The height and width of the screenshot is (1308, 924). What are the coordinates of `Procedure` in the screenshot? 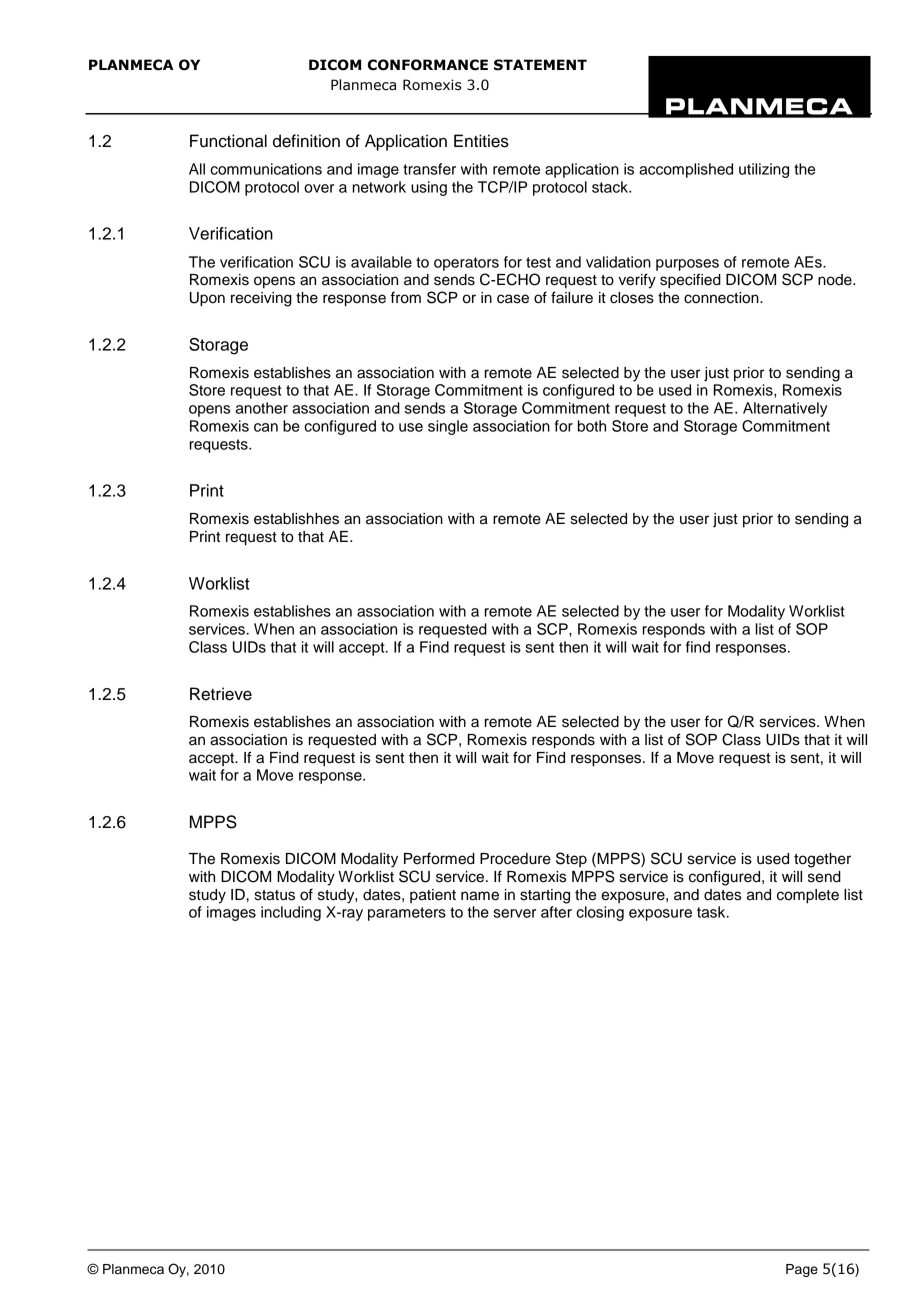 It's located at (515, 859).
